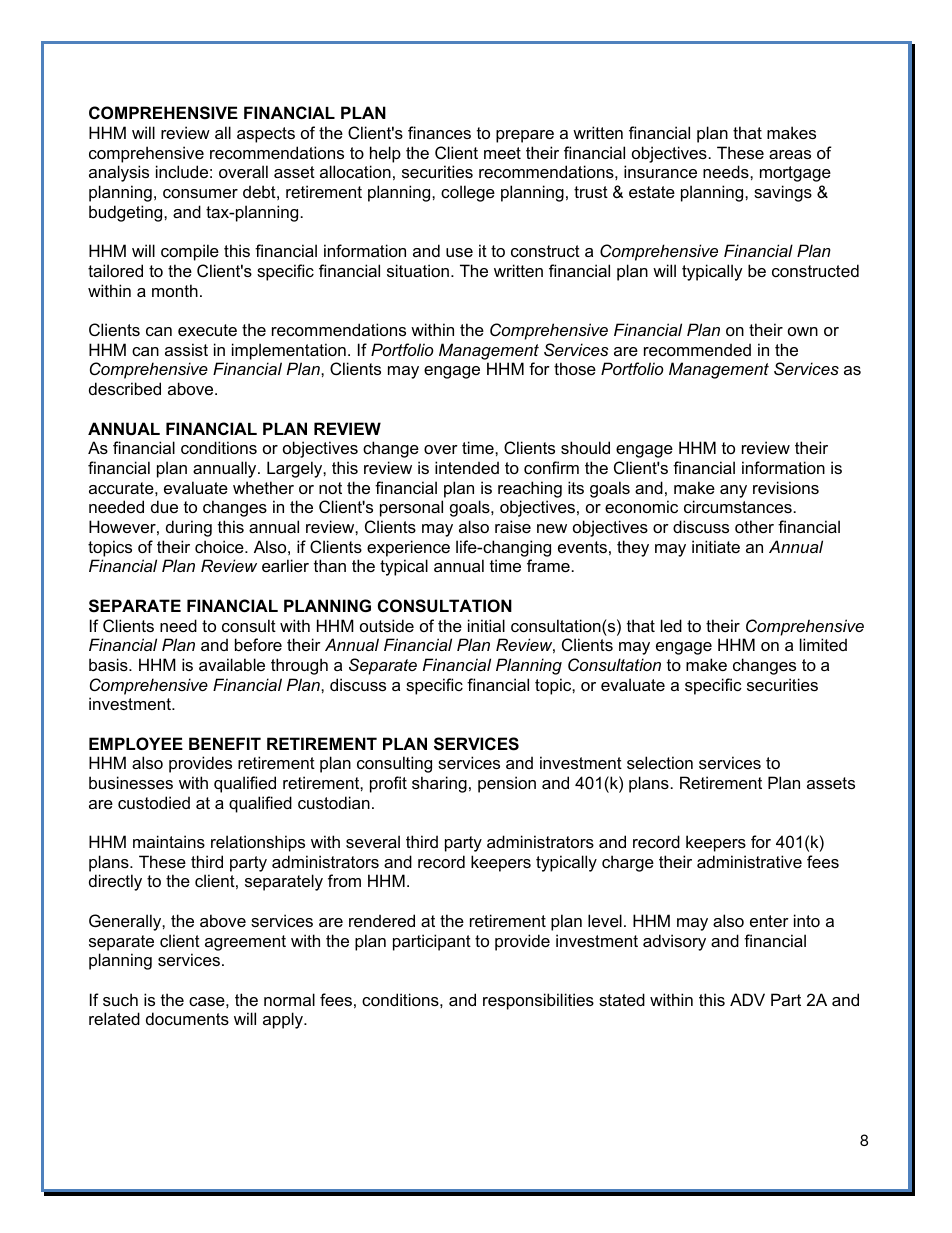  What do you see at coordinates (439, 784) in the screenshot?
I see `sharing` at bounding box center [439, 784].
